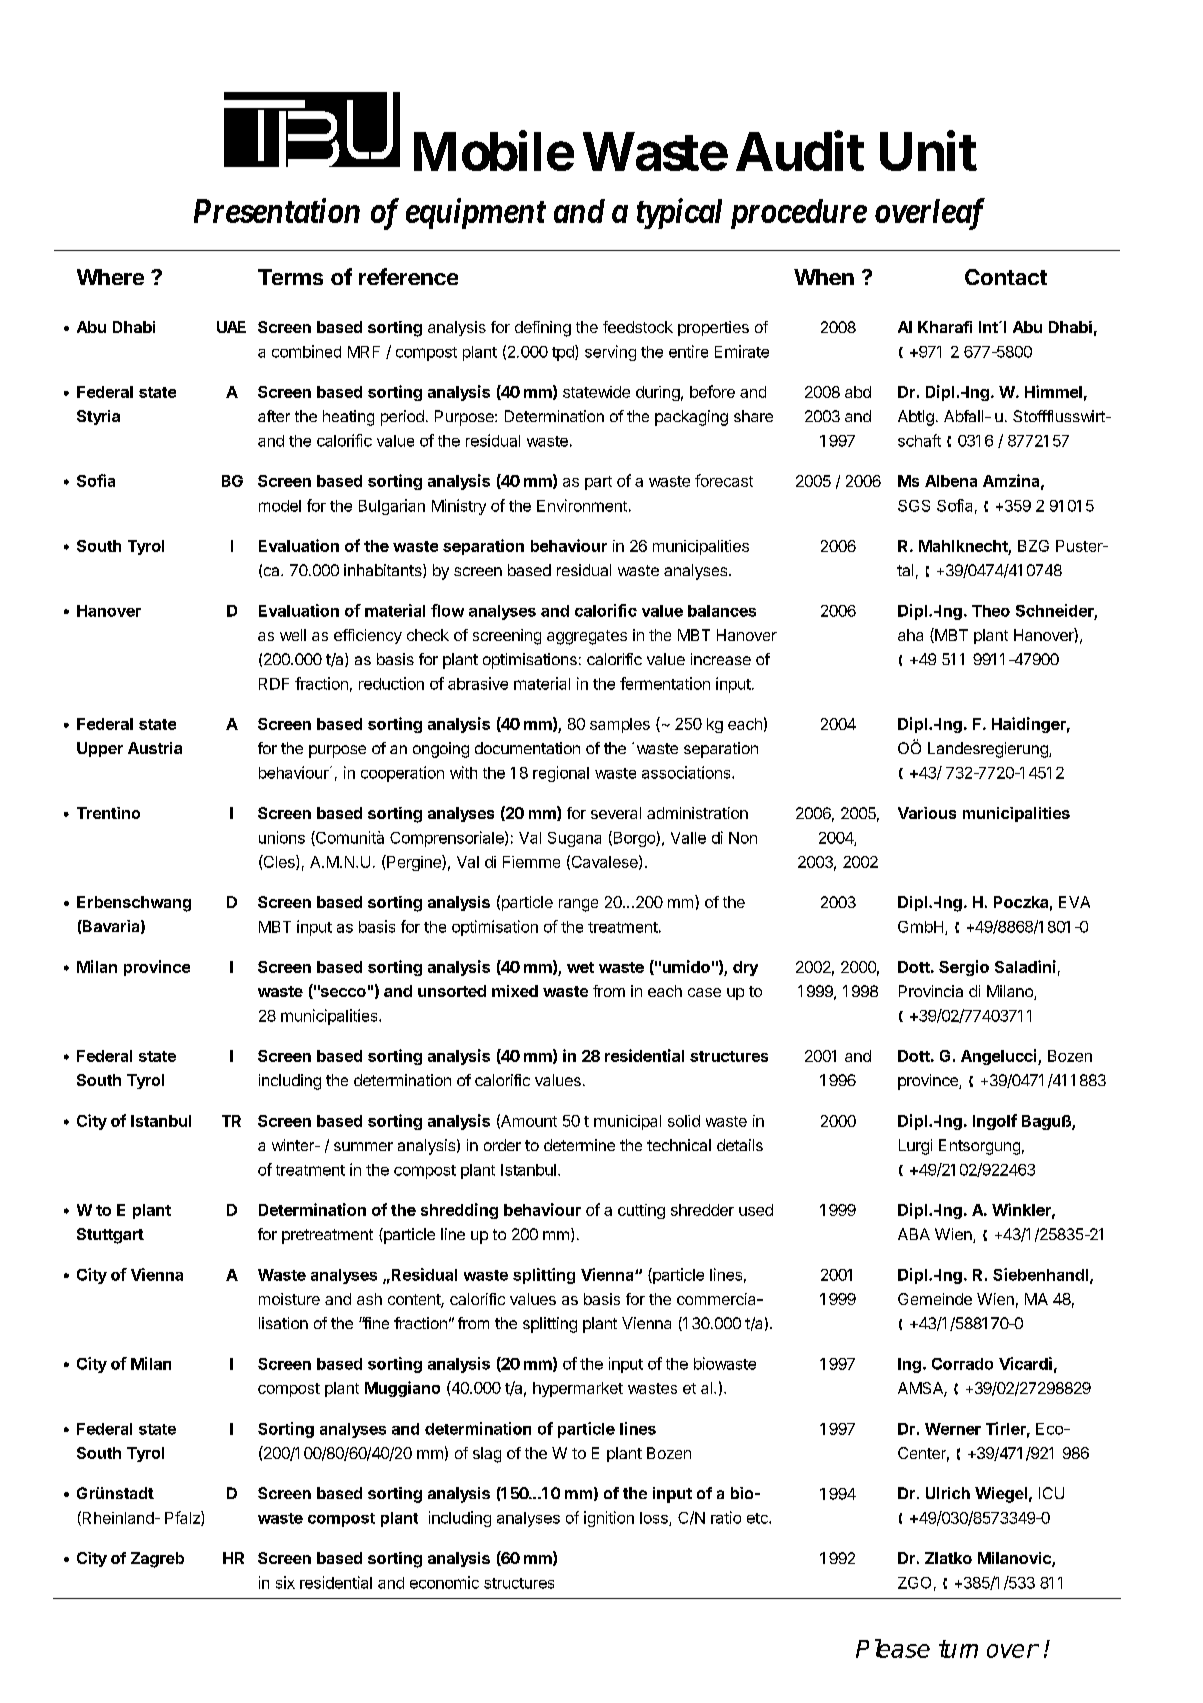 The image size is (1203, 1703). What do you see at coordinates (1006, 277) in the page?
I see `Contact` at bounding box center [1006, 277].
